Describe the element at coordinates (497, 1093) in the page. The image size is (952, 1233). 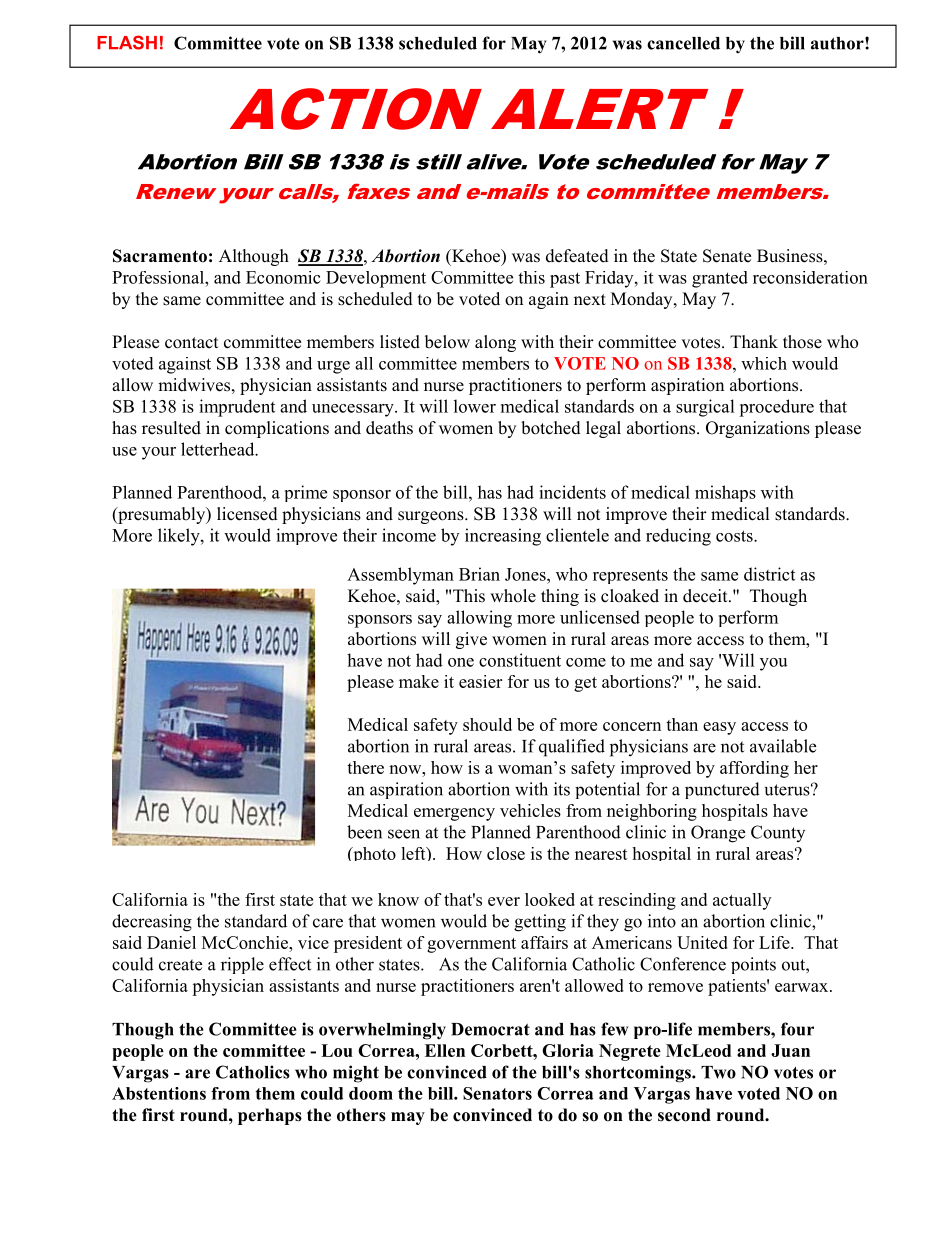
I see `Senators` at that location.
